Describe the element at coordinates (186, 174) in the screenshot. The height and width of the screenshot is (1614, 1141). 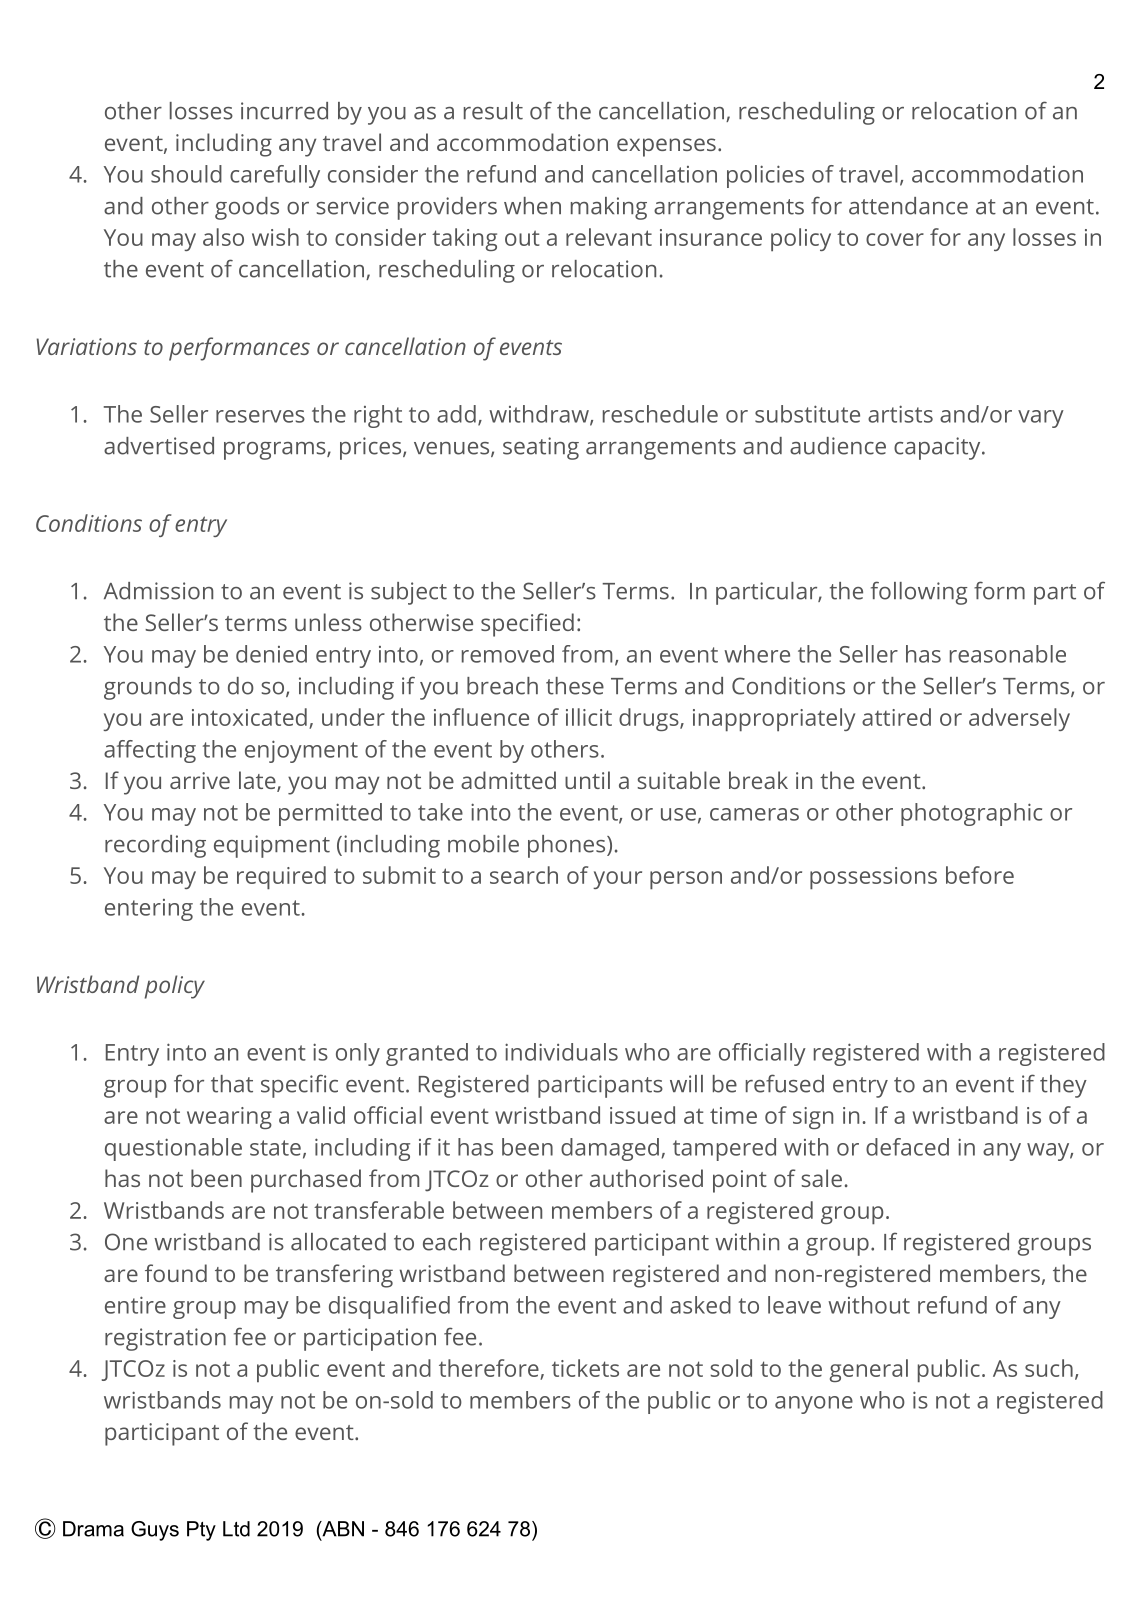
I see `should` at that location.
